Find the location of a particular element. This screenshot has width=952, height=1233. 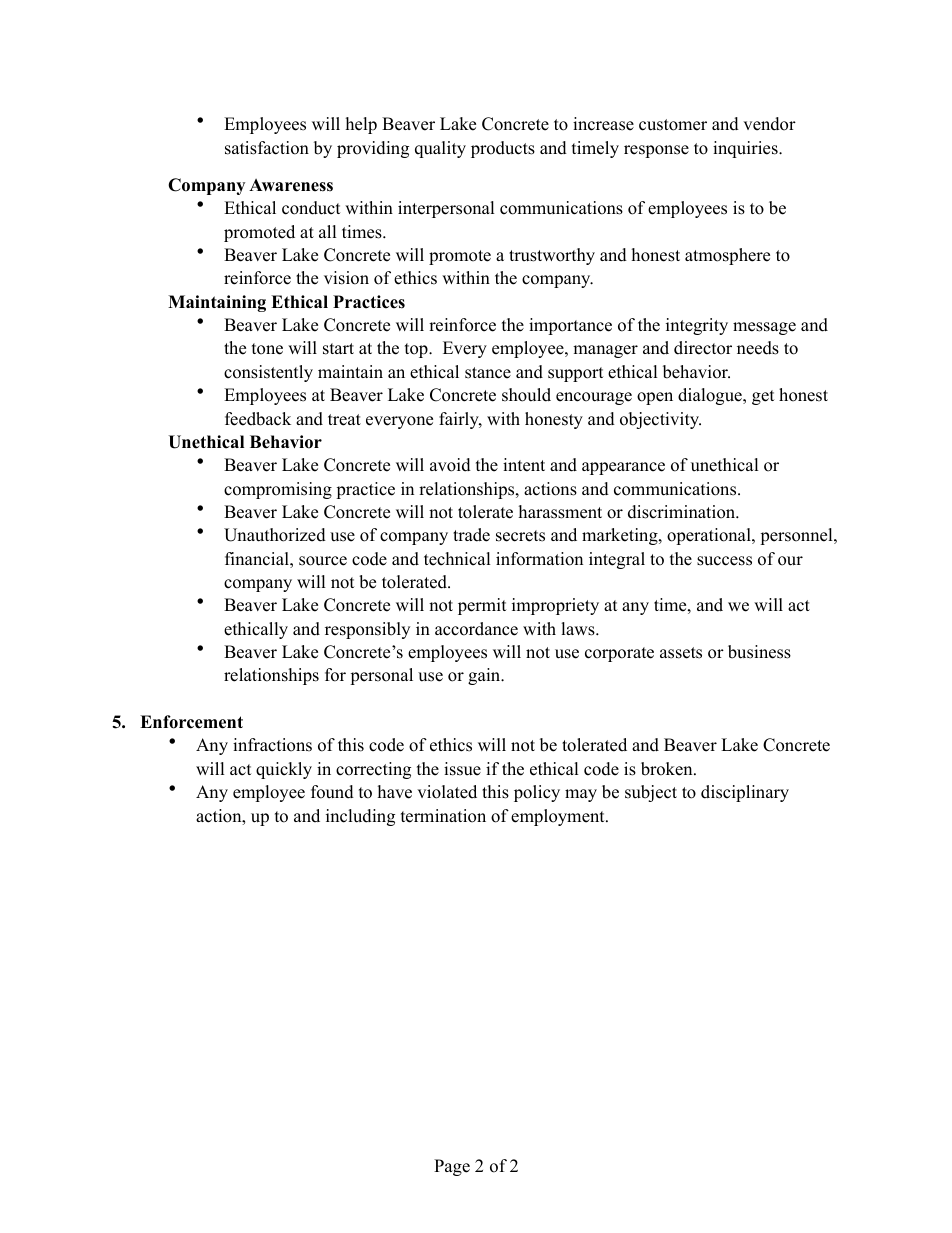

termination is located at coordinates (443, 816).
